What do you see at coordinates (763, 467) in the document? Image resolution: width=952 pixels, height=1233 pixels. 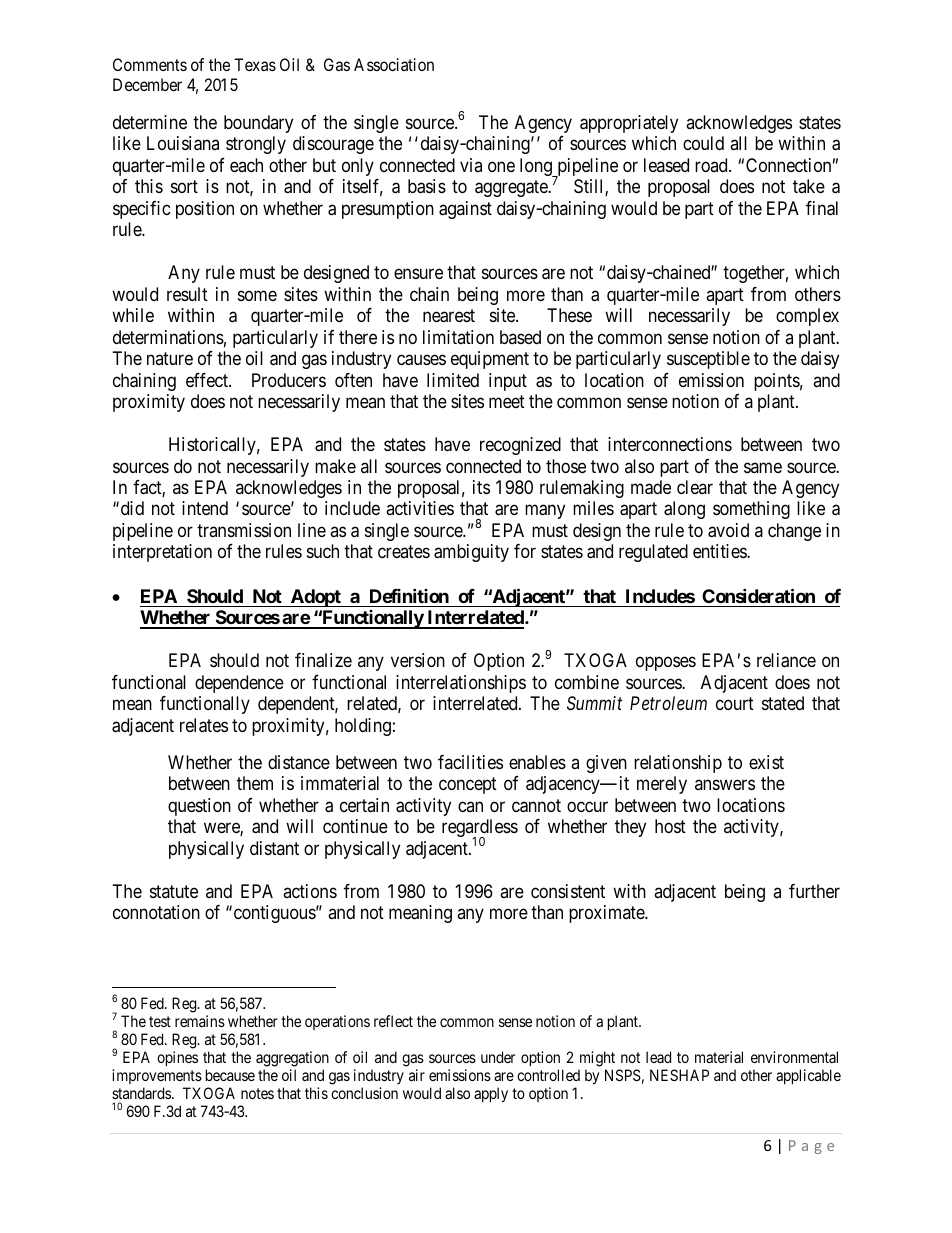 I see `same` at bounding box center [763, 467].
